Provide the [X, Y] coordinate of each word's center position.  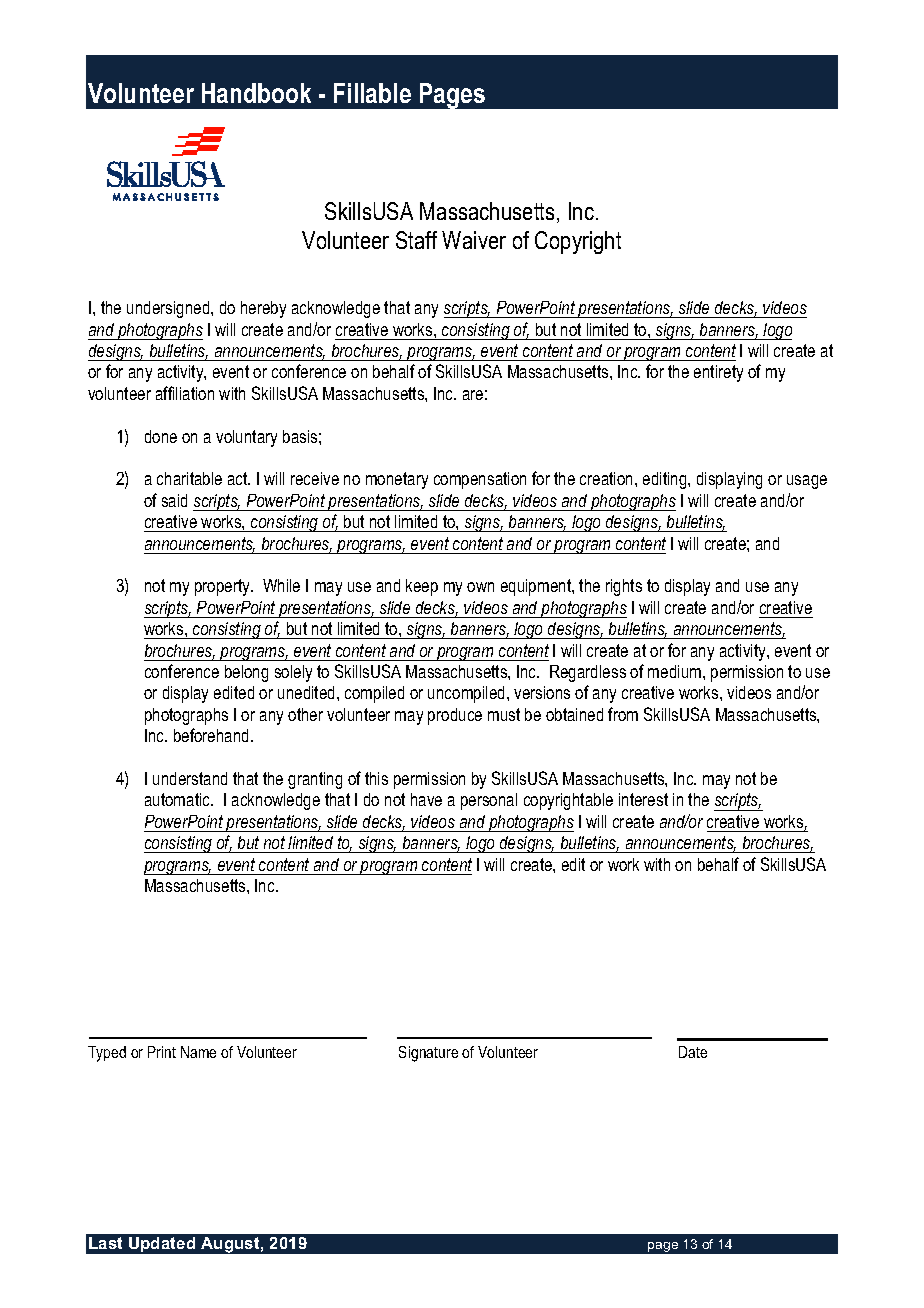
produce [455, 716]
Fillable [372, 93]
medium [676, 671]
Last [105, 1243]
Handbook [256, 93]
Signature [428, 1054]
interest [643, 799]
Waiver [474, 240]
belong [246, 673]
